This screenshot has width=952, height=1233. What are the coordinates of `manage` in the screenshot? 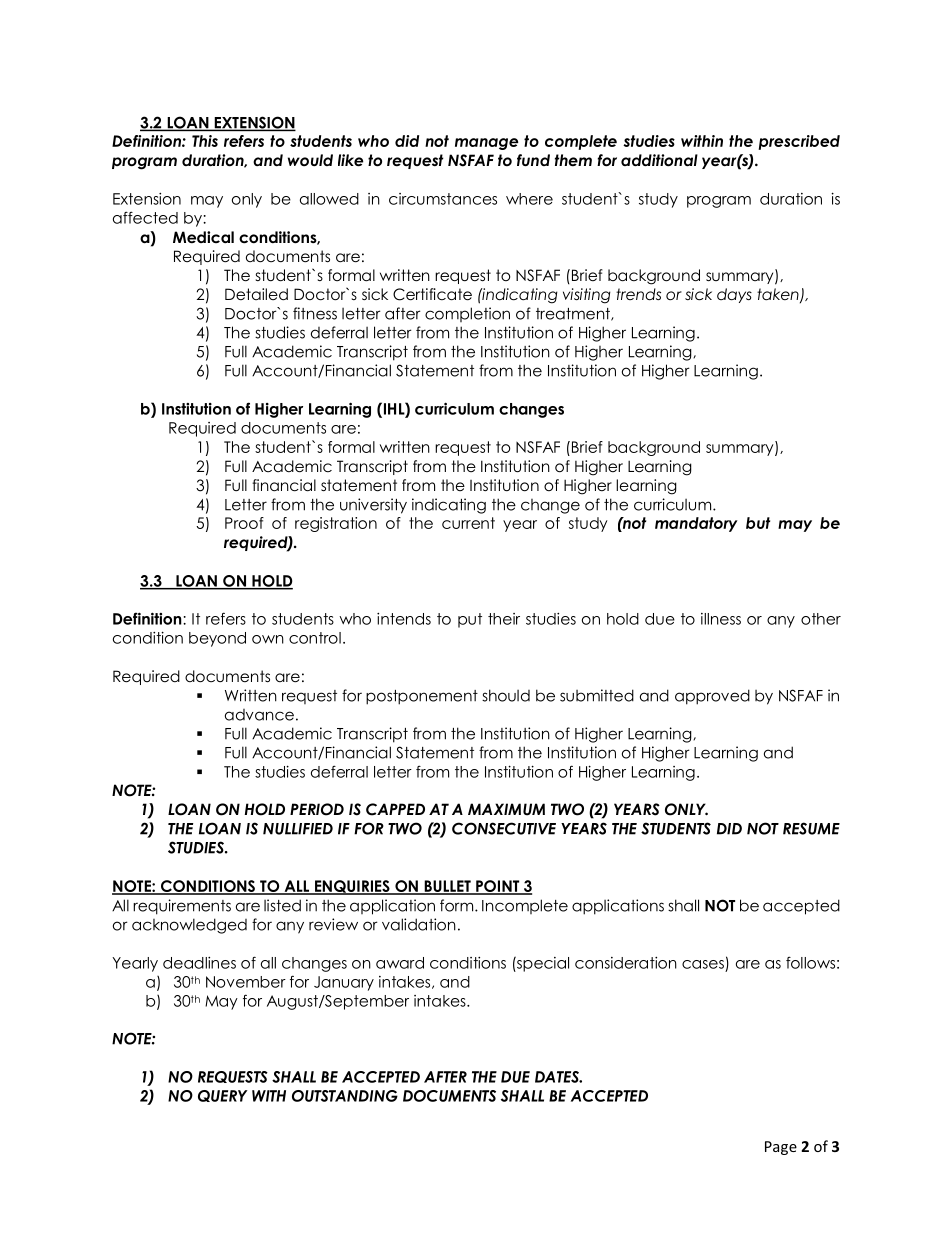 It's located at (486, 144).
